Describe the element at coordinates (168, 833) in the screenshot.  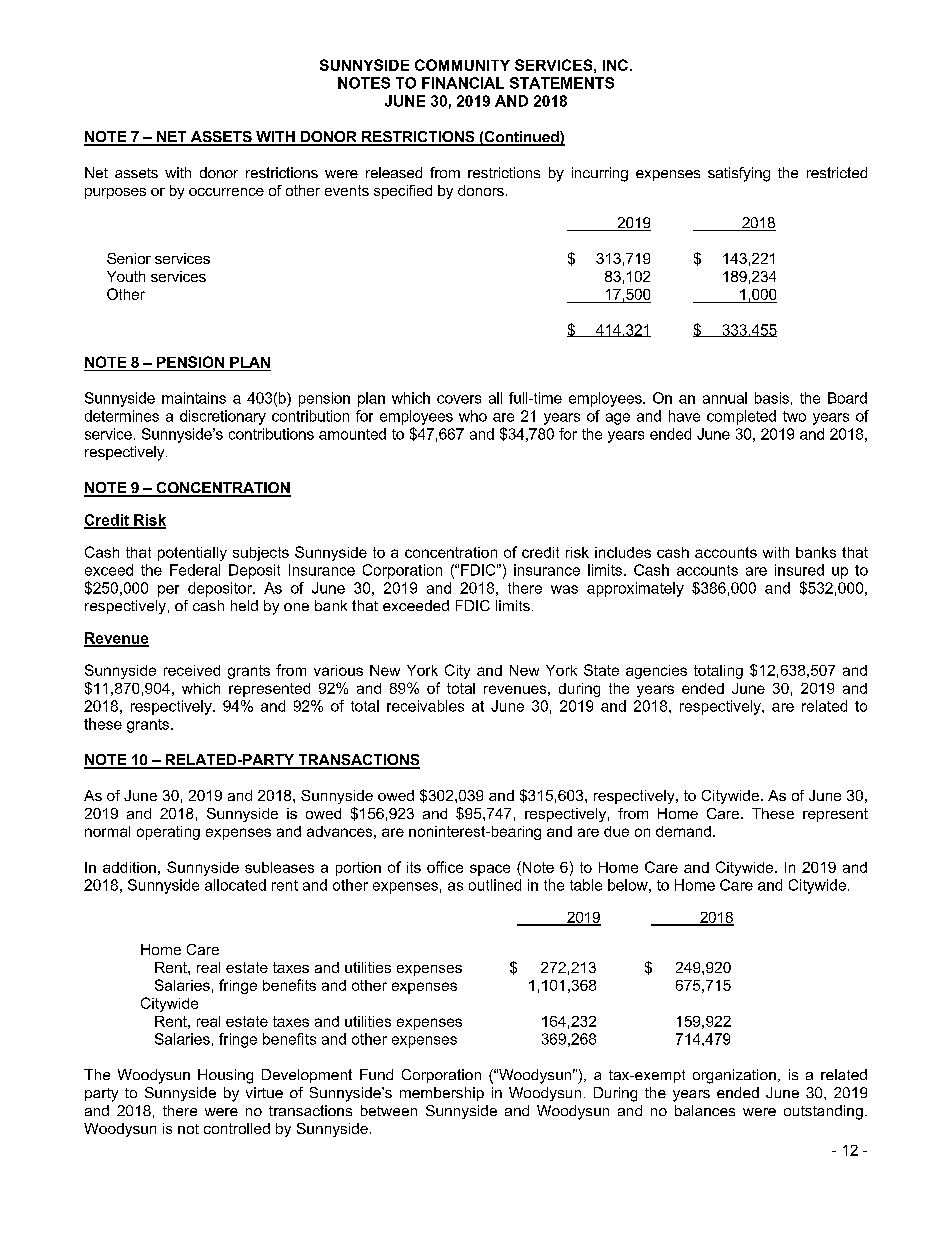
I see `operating` at that location.
